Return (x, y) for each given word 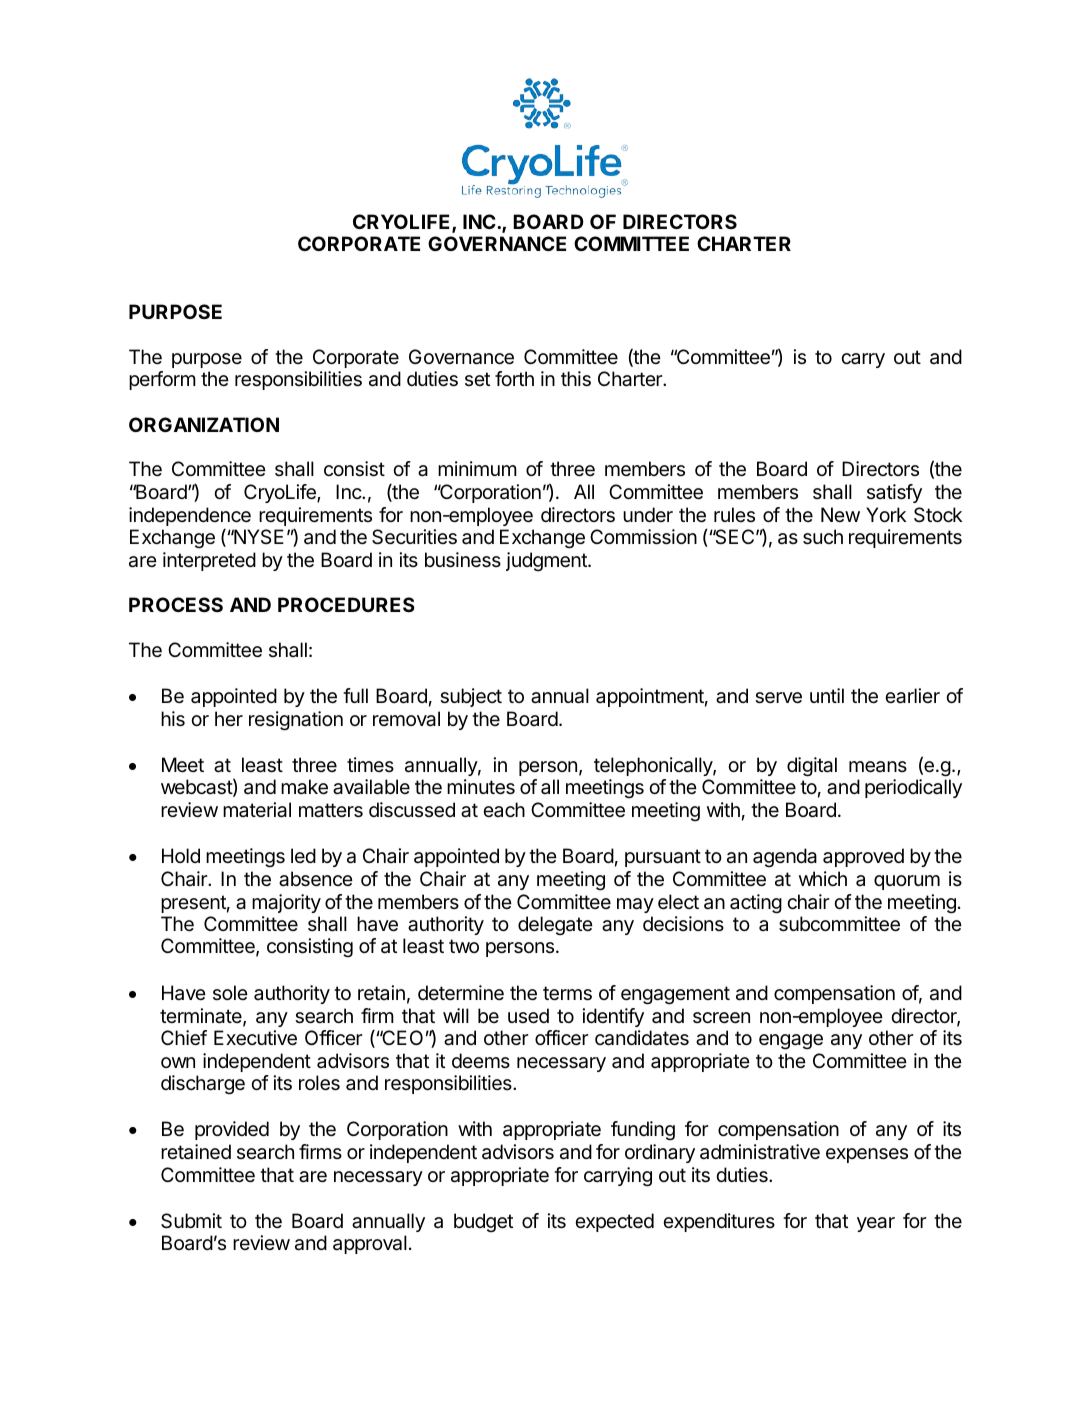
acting (756, 904)
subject (471, 697)
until (827, 695)
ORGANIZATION (204, 424)
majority (286, 903)
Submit (191, 1221)
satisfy (894, 493)
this (576, 379)
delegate (555, 925)
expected (614, 1222)
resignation (296, 721)
